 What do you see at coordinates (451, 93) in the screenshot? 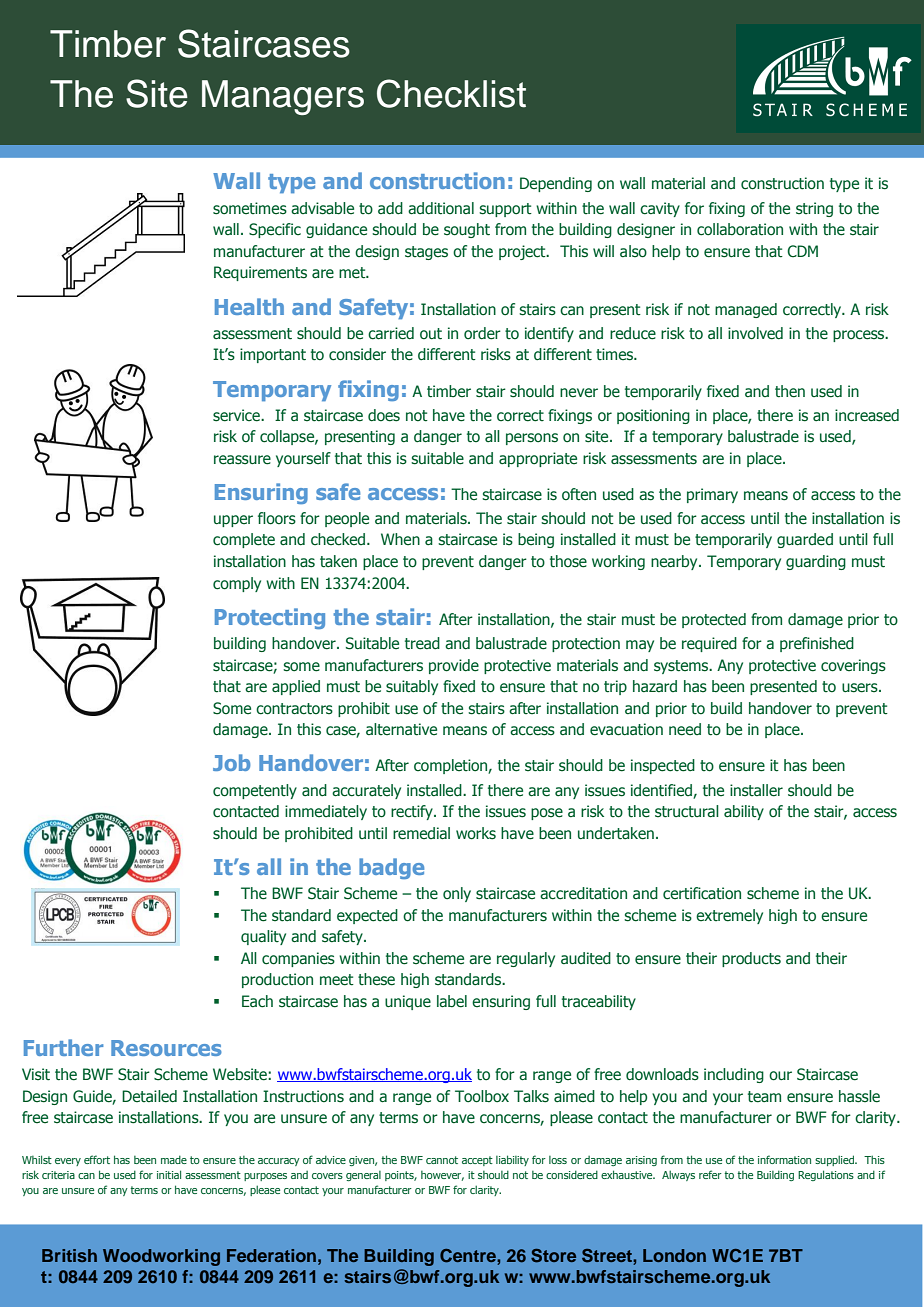
I see `Checklist` at bounding box center [451, 93].
